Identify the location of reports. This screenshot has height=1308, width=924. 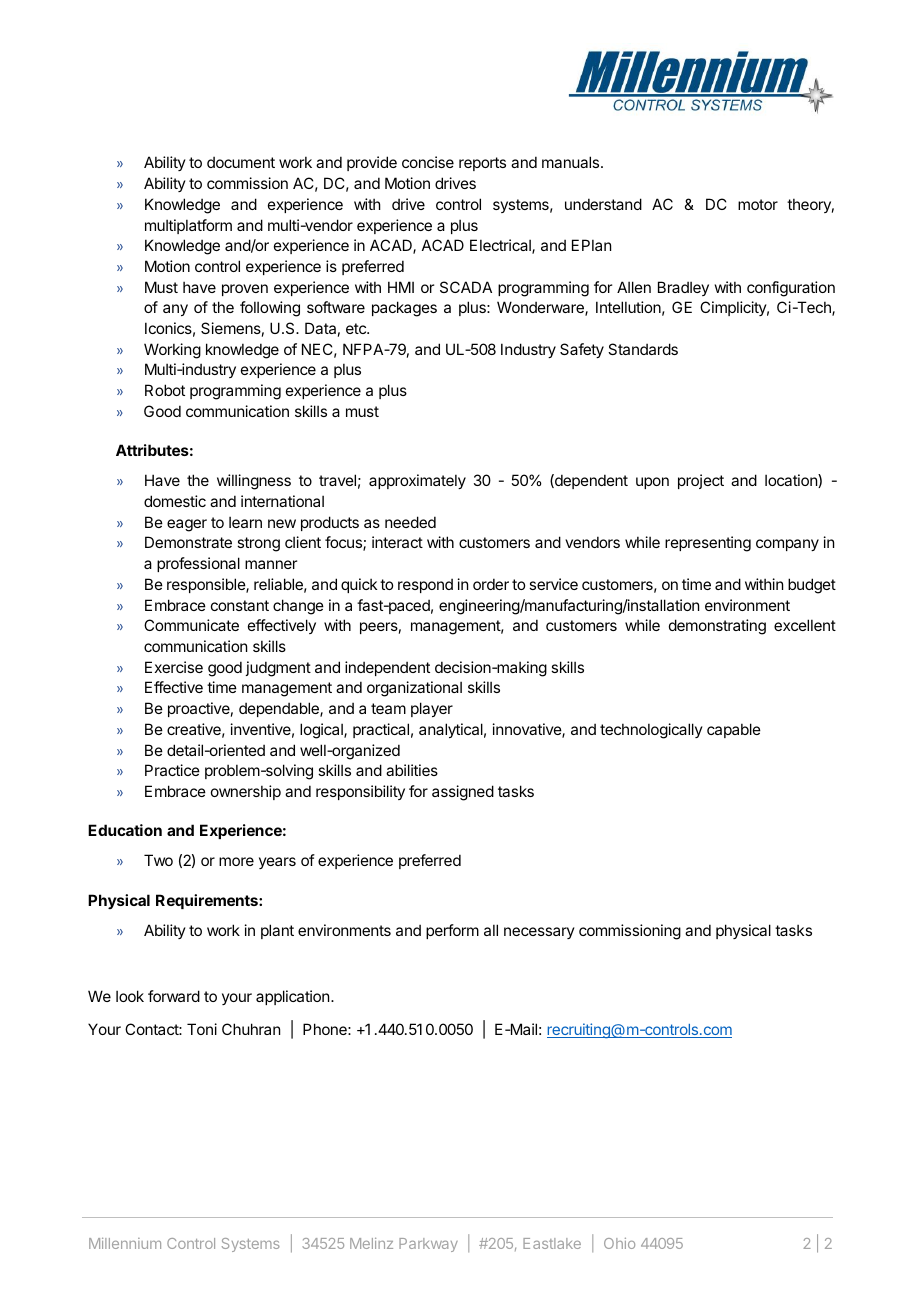
(482, 164).
